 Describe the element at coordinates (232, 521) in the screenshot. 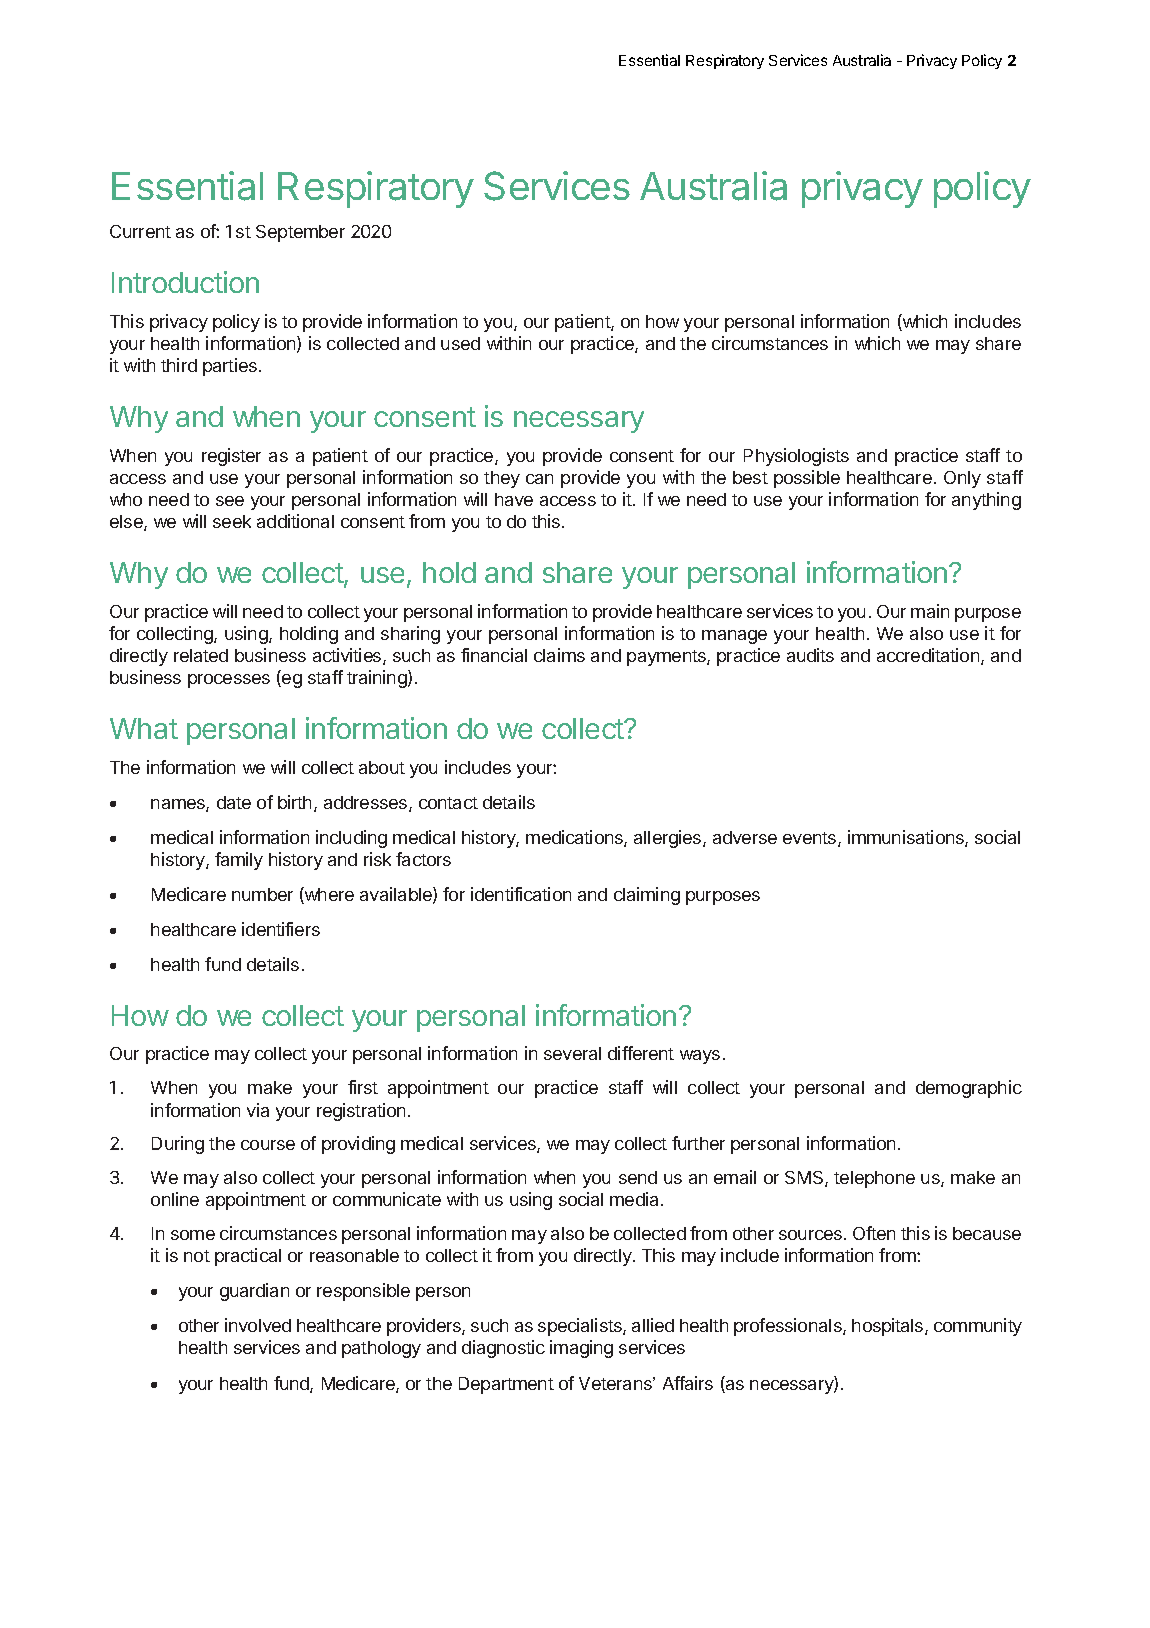

I see `seek` at that location.
